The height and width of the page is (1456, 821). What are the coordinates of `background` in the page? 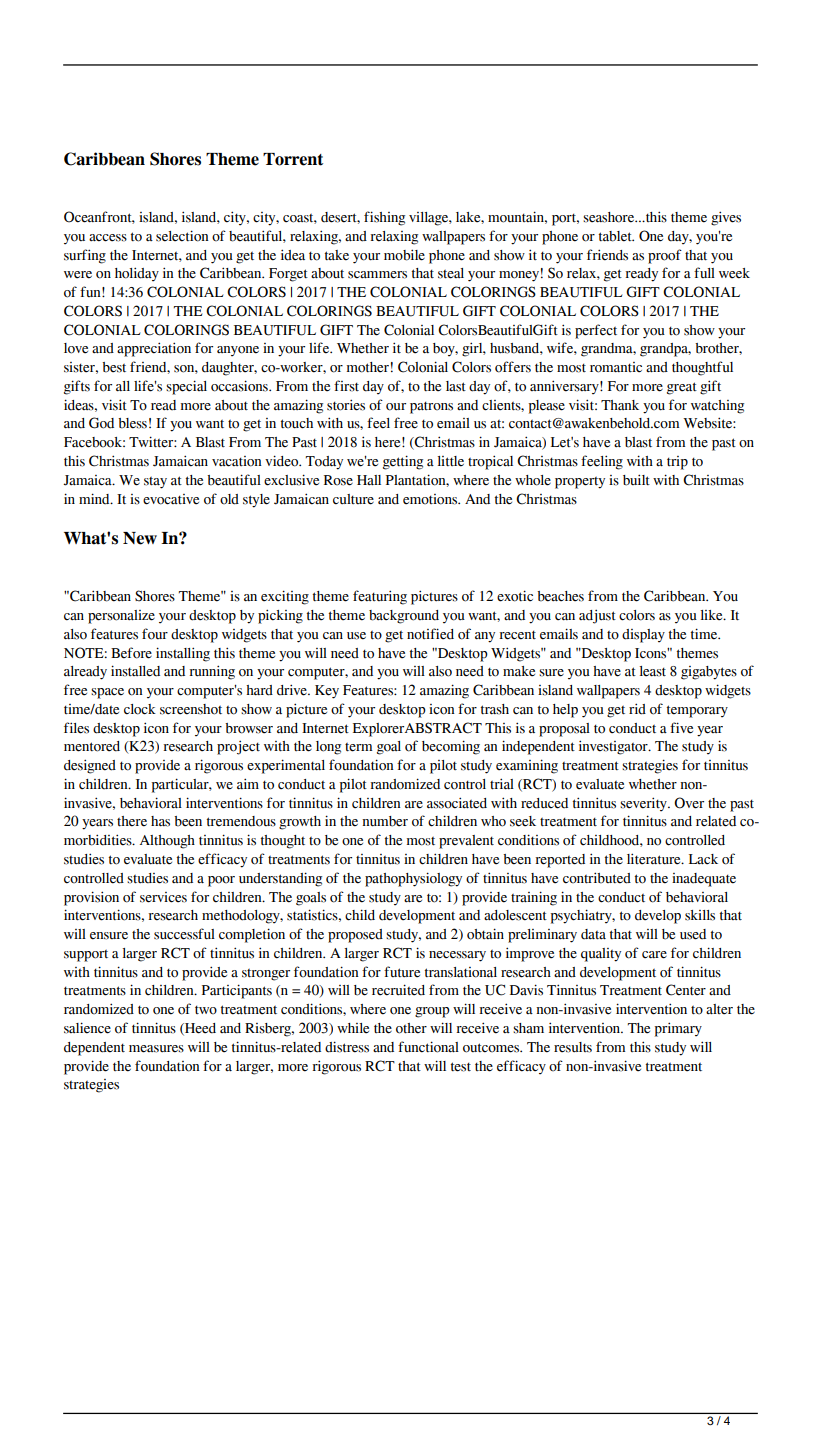 It's located at (404, 617).
